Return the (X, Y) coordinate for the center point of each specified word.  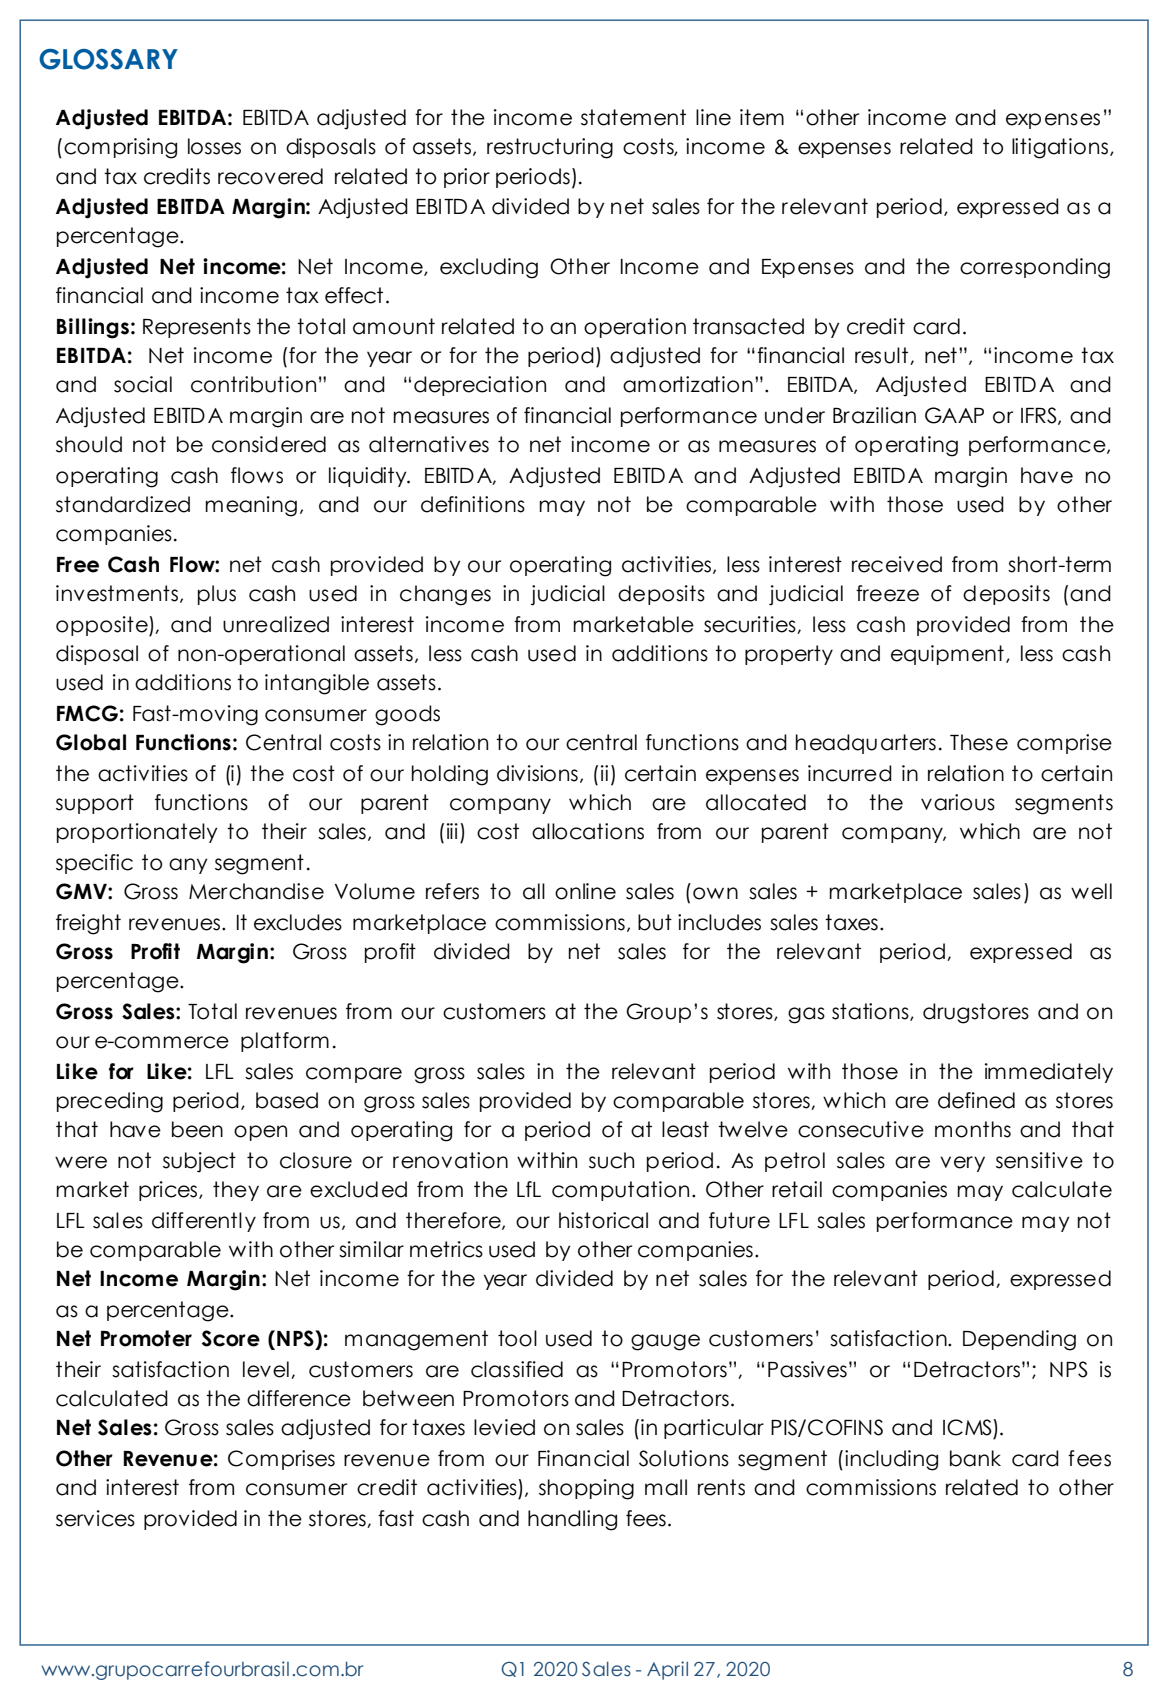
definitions (473, 504)
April (667, 1670)
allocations (588, 831)
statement (633, 117)
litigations (1061, 148)
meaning (251, 506)
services (95, 1518)
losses (214, 146)
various (958, 802)
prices (169, 1191)
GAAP (954, 415)
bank (975, 1458)
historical (603, 1220)
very (962, 1164)
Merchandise (256, 891)
